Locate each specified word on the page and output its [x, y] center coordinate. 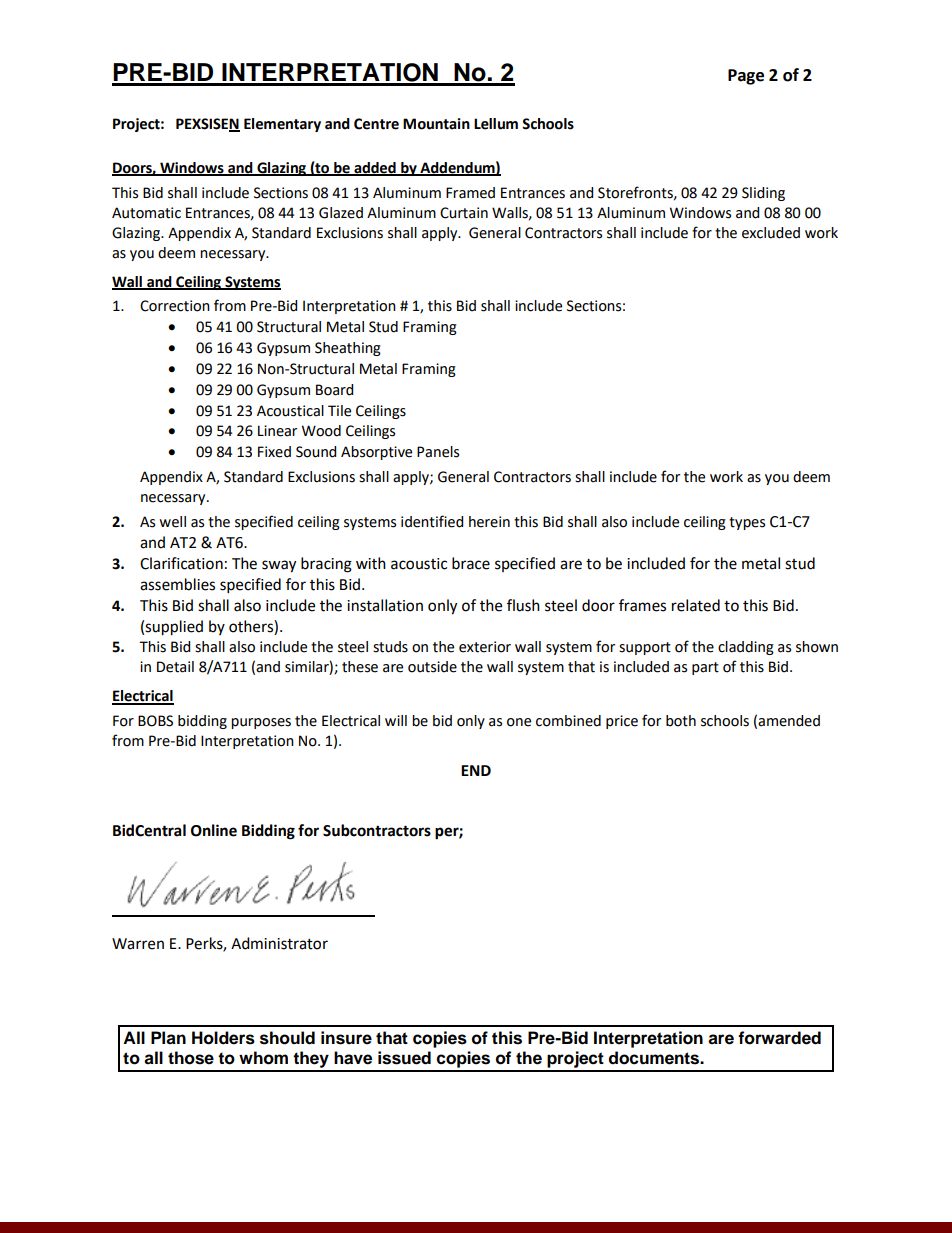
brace [471, 563]
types [747, 523]
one [519, 722]
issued [404, 1058]
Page [746, 77]
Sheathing [348, 349]
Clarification [181, 563]
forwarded [779, 1038]
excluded [771, 233]
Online [214, 830]
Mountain [436, 124]
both [681, 721]
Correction [175, 306]
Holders [223, 1038]
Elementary [282, 125]
